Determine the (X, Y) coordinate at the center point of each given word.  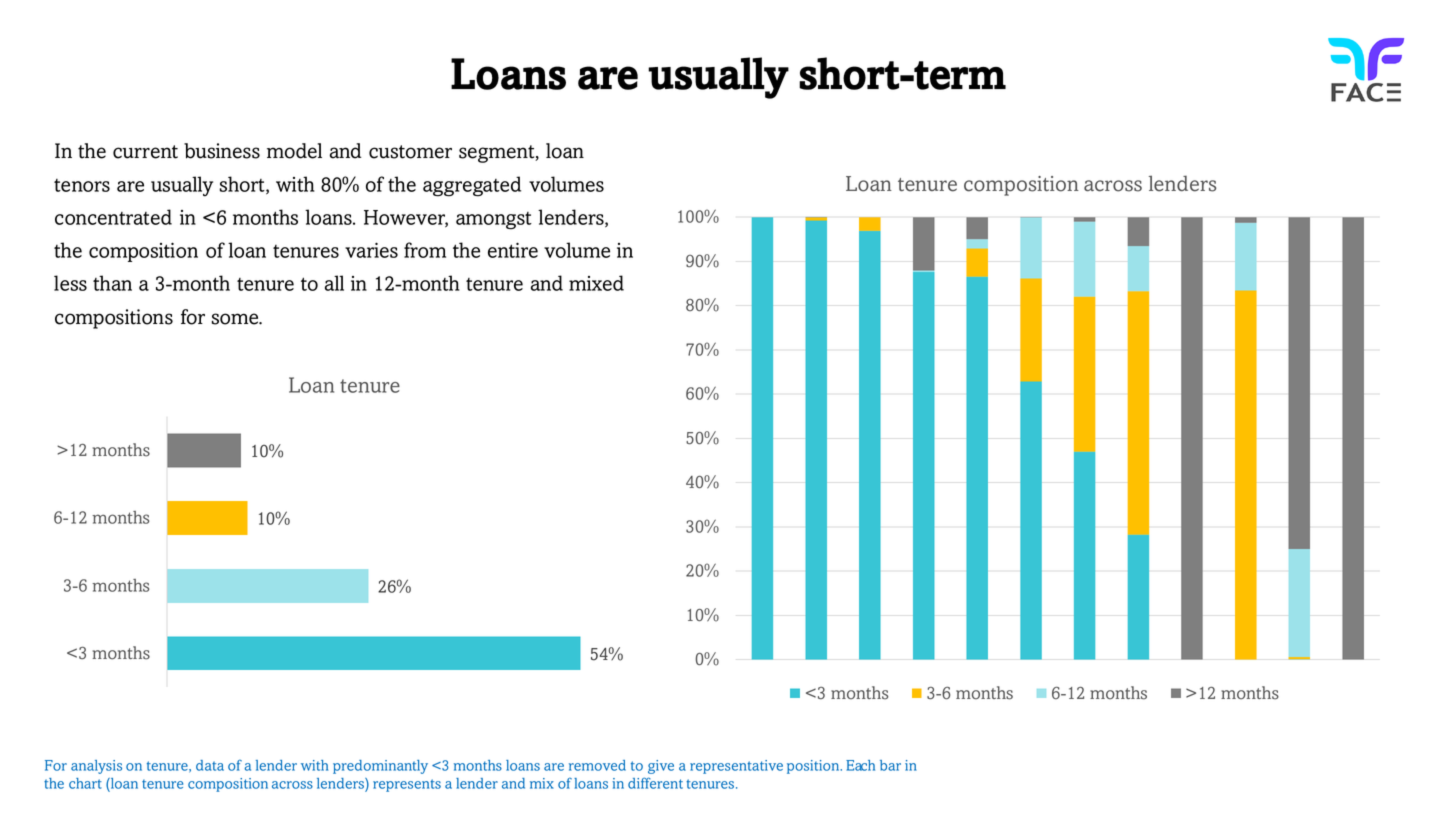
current (145, 152)
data (210, 765)
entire (513, 250)
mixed (596, 283)
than (112, 283)
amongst (494, 221)
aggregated (472, 186)
